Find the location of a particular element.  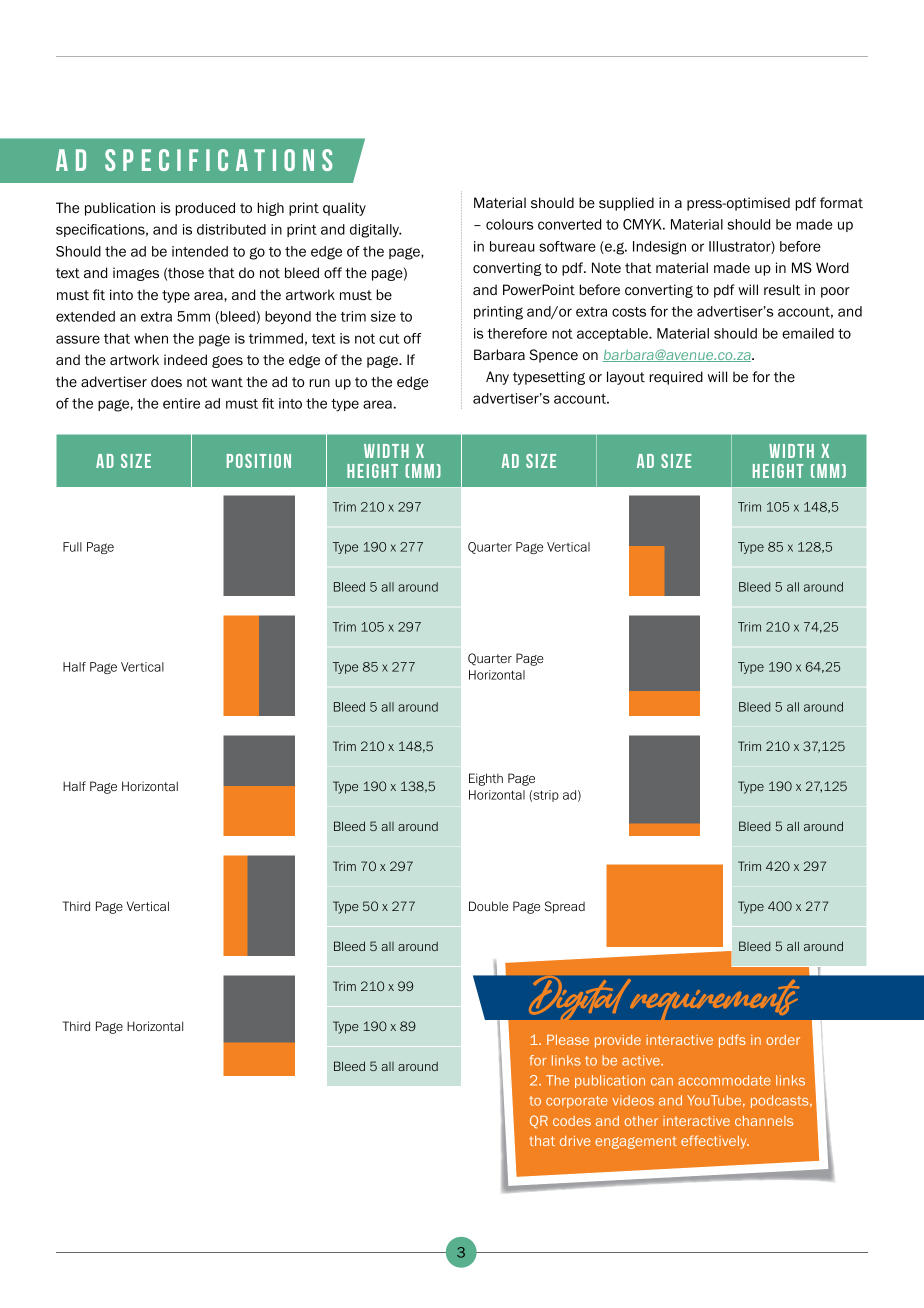

Any is located at coordinates (497, 378).
